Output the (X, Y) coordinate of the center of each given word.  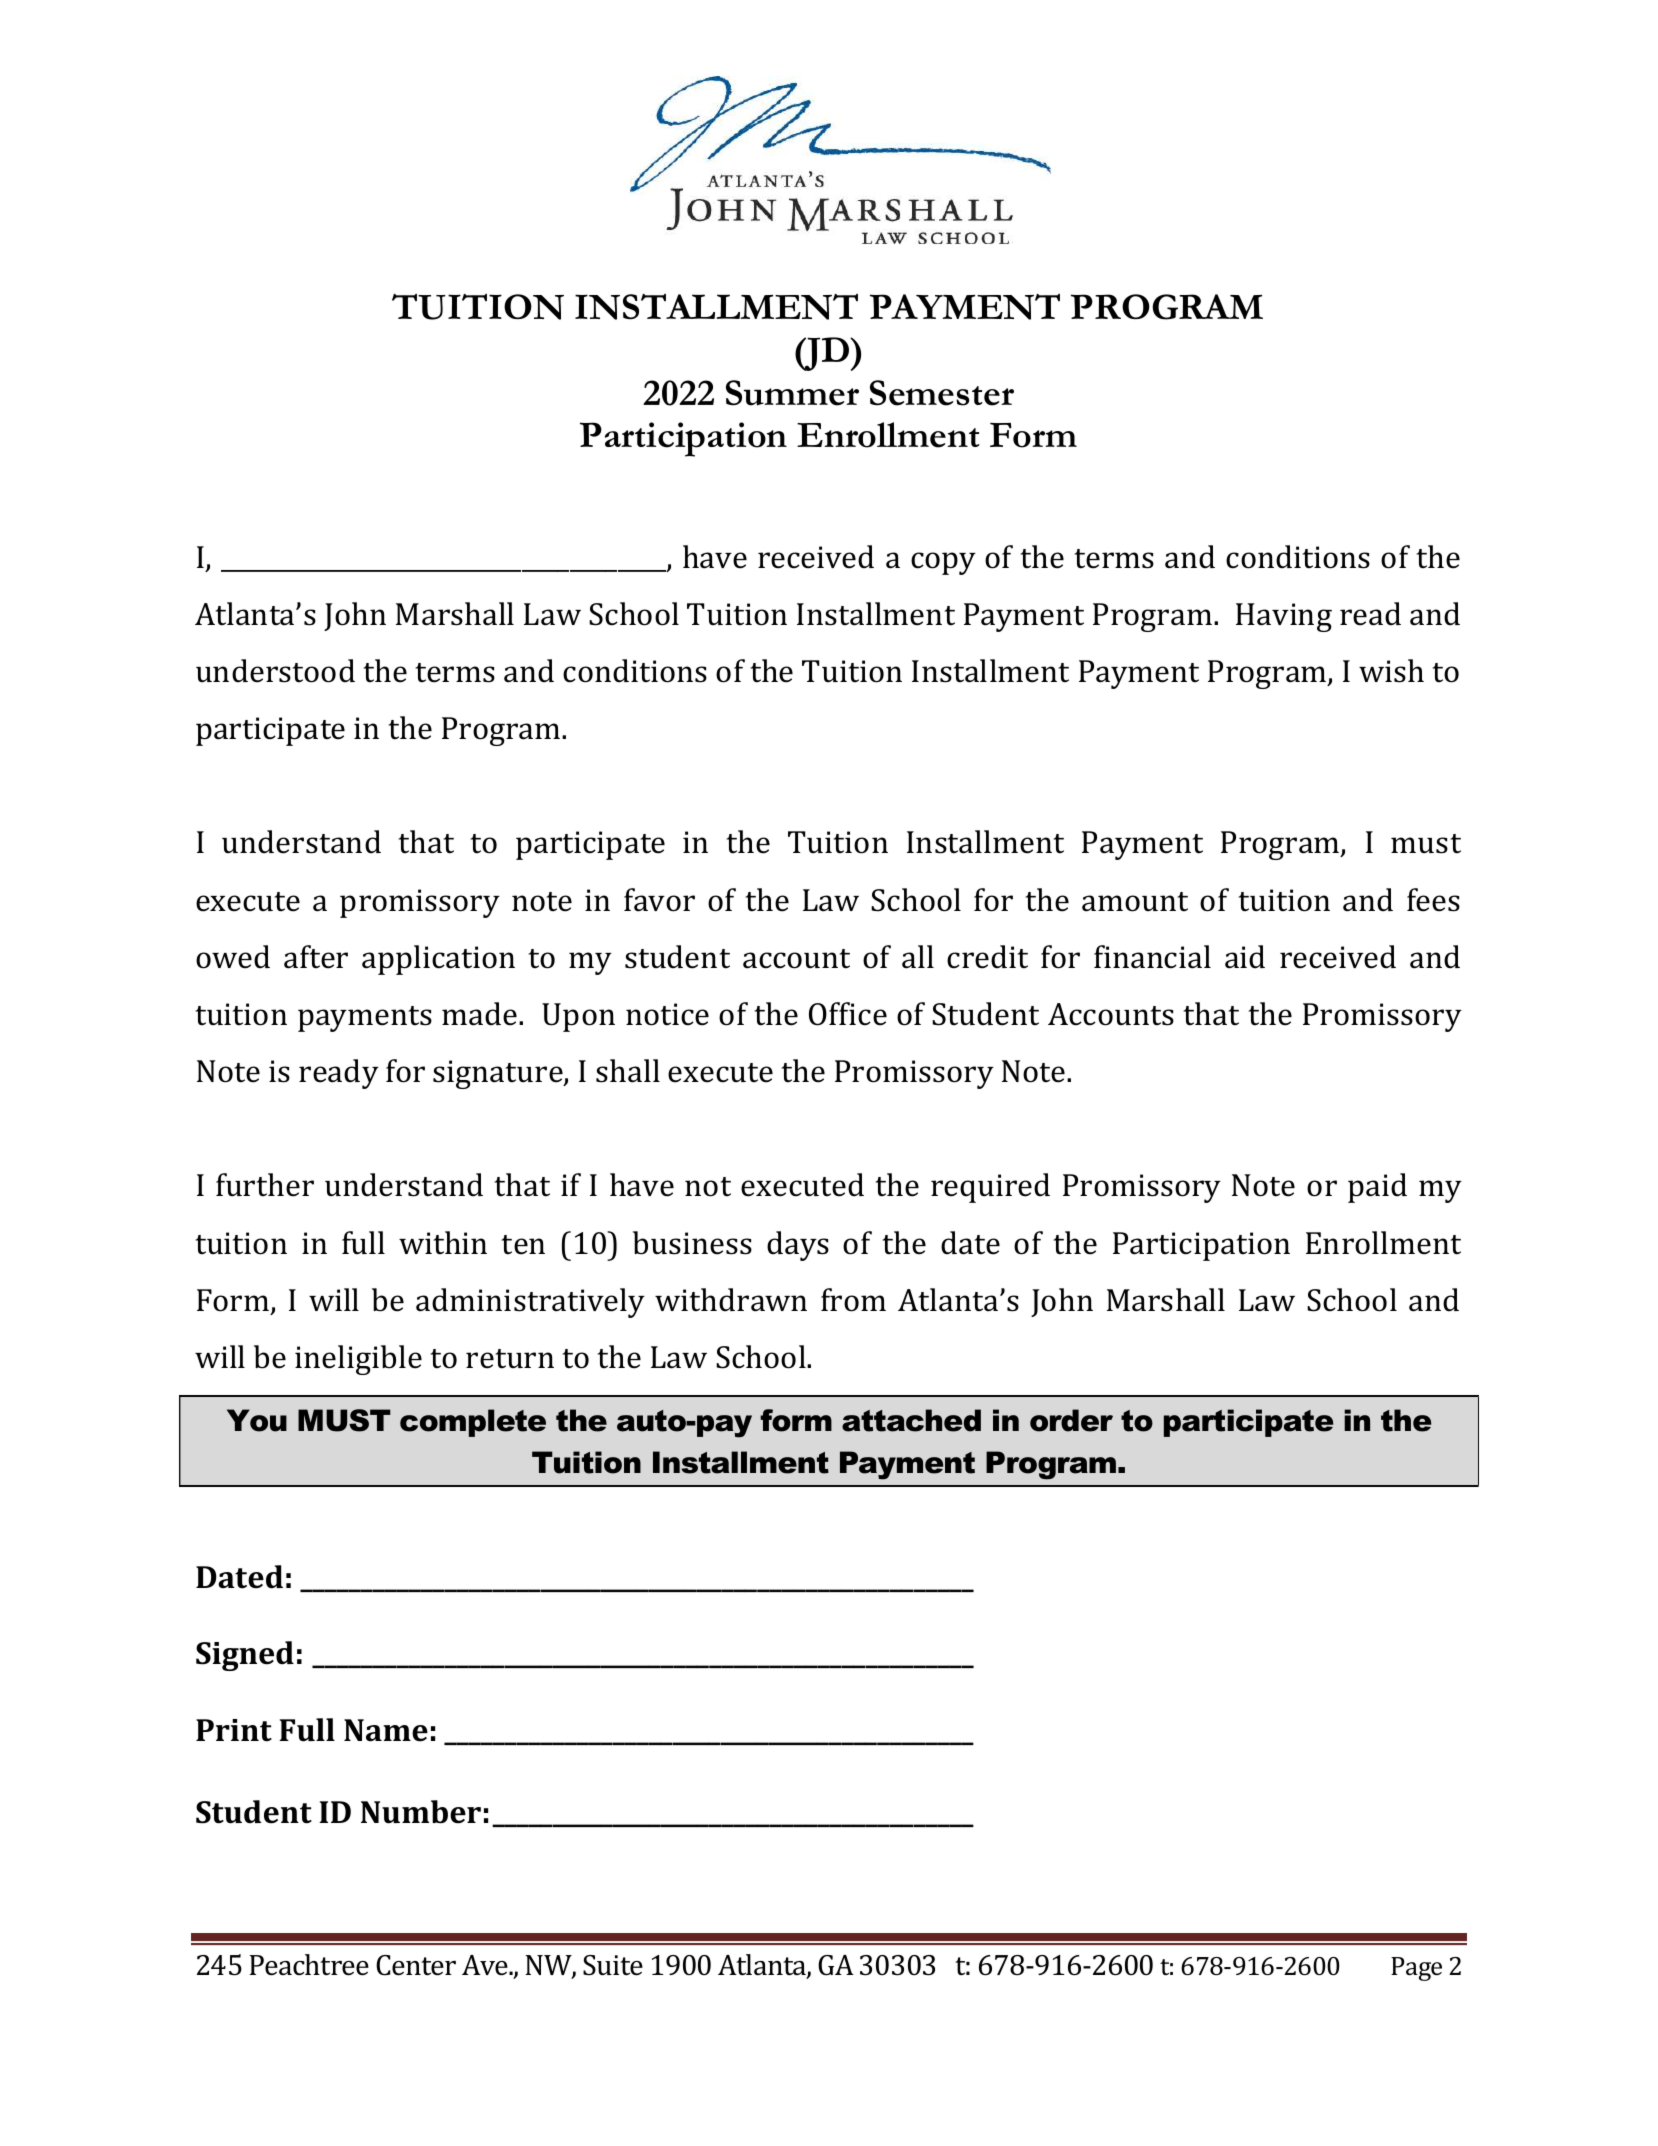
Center (416, 1965)
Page (1416, 1969)
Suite (613, 1965)
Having (1284, 617)
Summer (792, 393)
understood (275, 671)
